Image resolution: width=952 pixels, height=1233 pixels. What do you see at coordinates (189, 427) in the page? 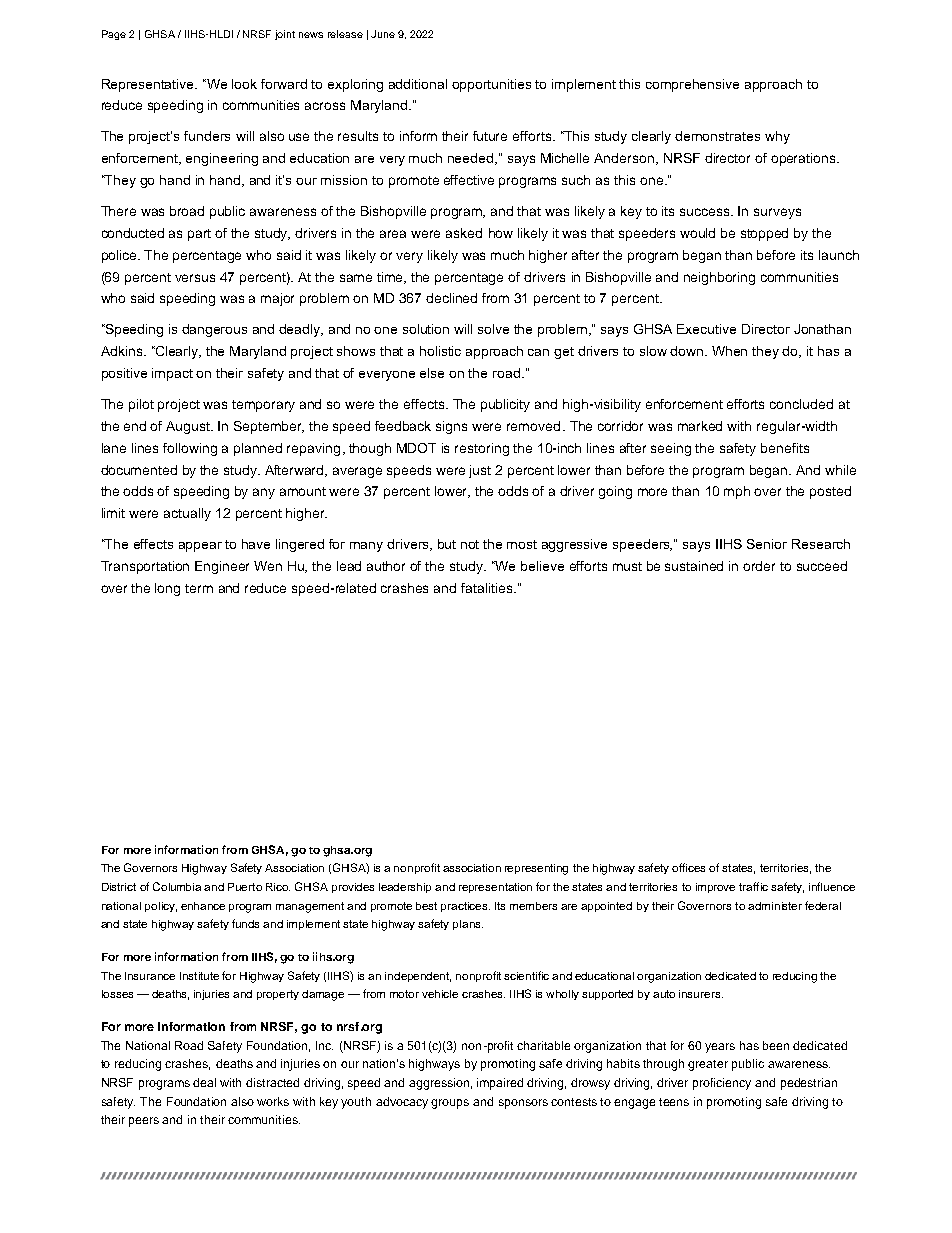
I see `August` at bounding box center [189, 427].
